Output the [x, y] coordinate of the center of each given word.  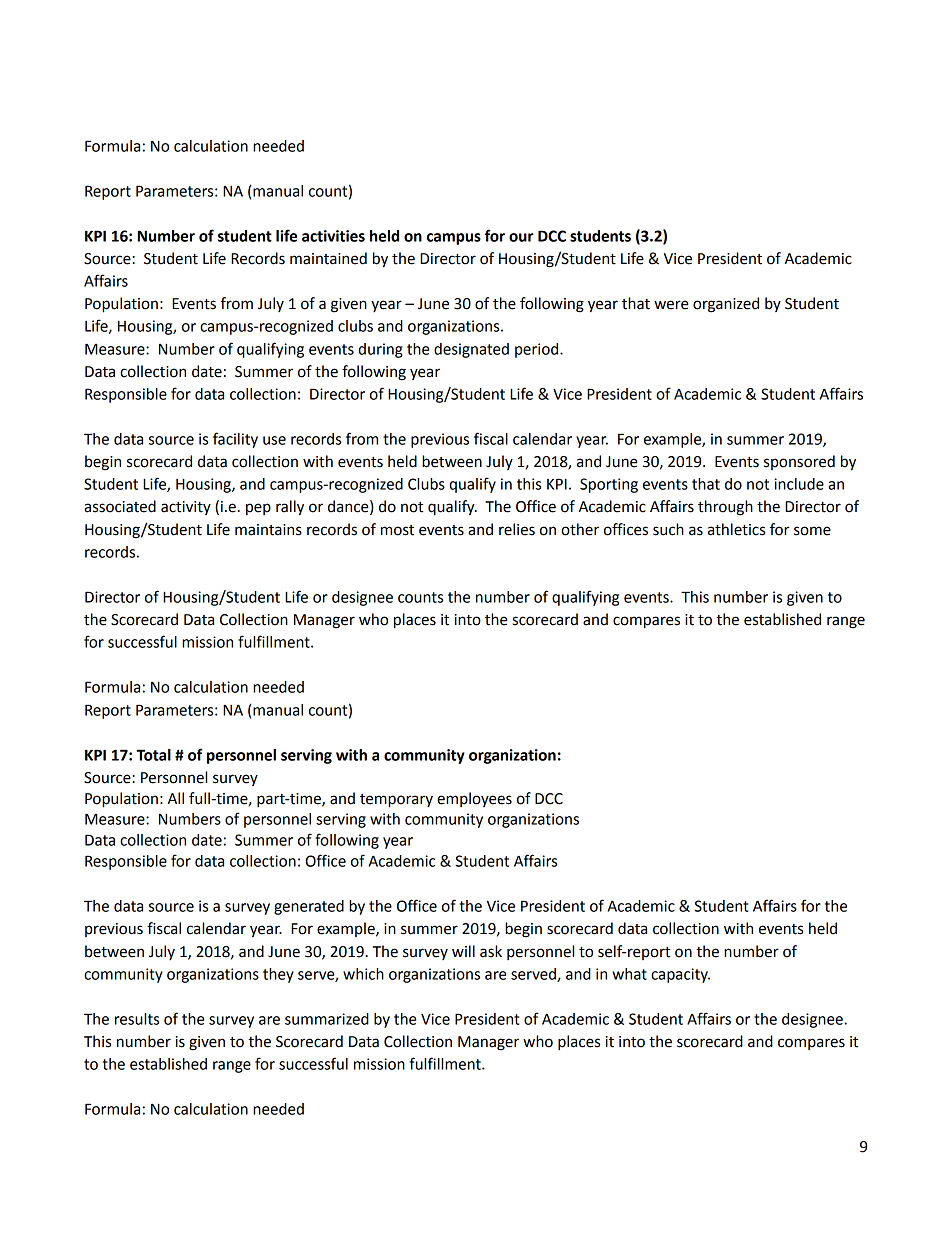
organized [726, 305]
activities [333, 236]
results [137, 1019]
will [463, 951]
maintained [328, 258]
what [629, 974]
